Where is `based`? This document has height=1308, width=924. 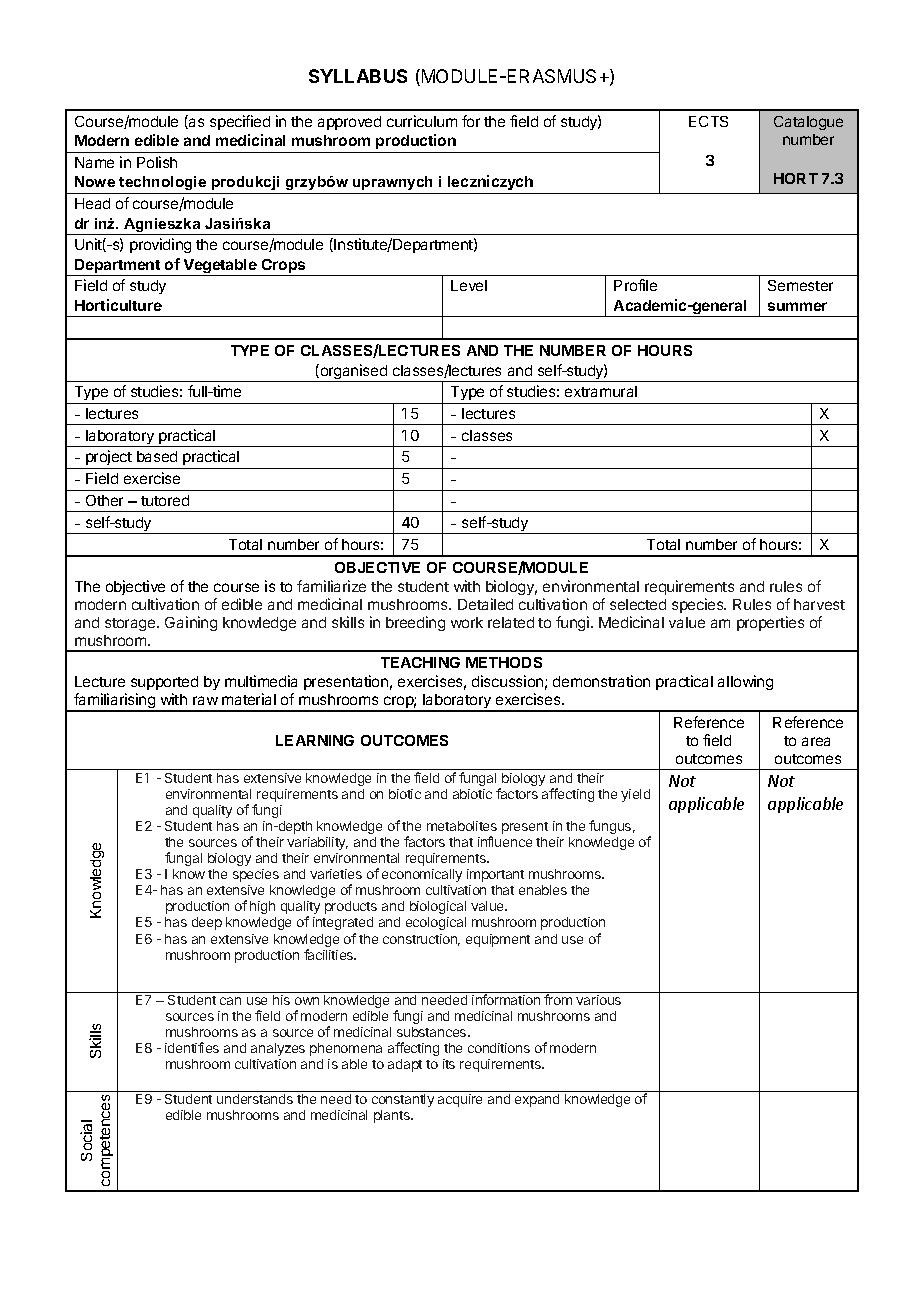
based is located at coordinates (157, 456).
